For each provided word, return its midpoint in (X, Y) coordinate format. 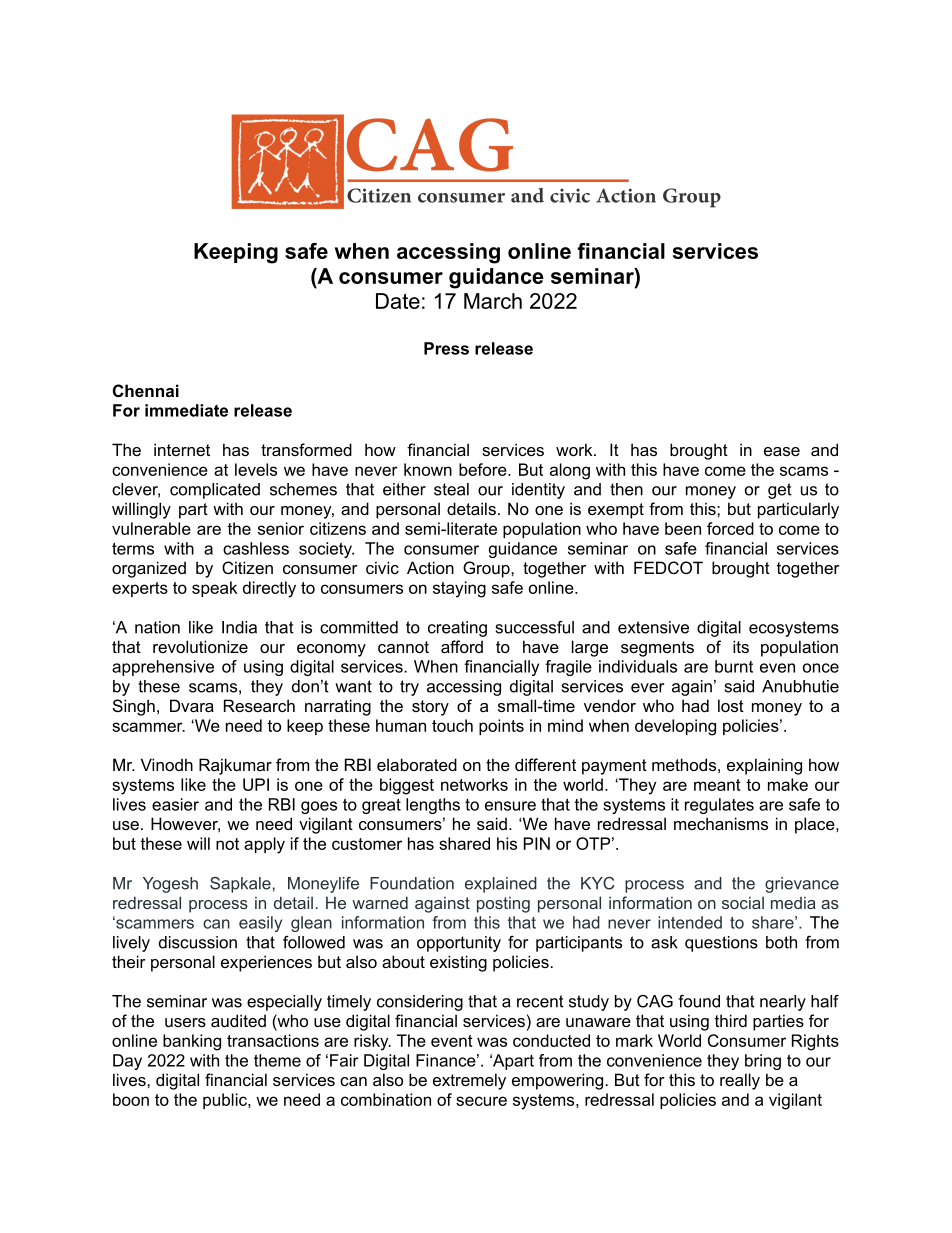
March (493, 301)
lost (731, 705)
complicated (215, 491)
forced (730, 528)
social (743, 903)
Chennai (146, 390)
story (430, 708)
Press (446, 348)
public (226, 1101)
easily (260, 924)
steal (451, 489)
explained (501, 885)
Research (259, 705)
